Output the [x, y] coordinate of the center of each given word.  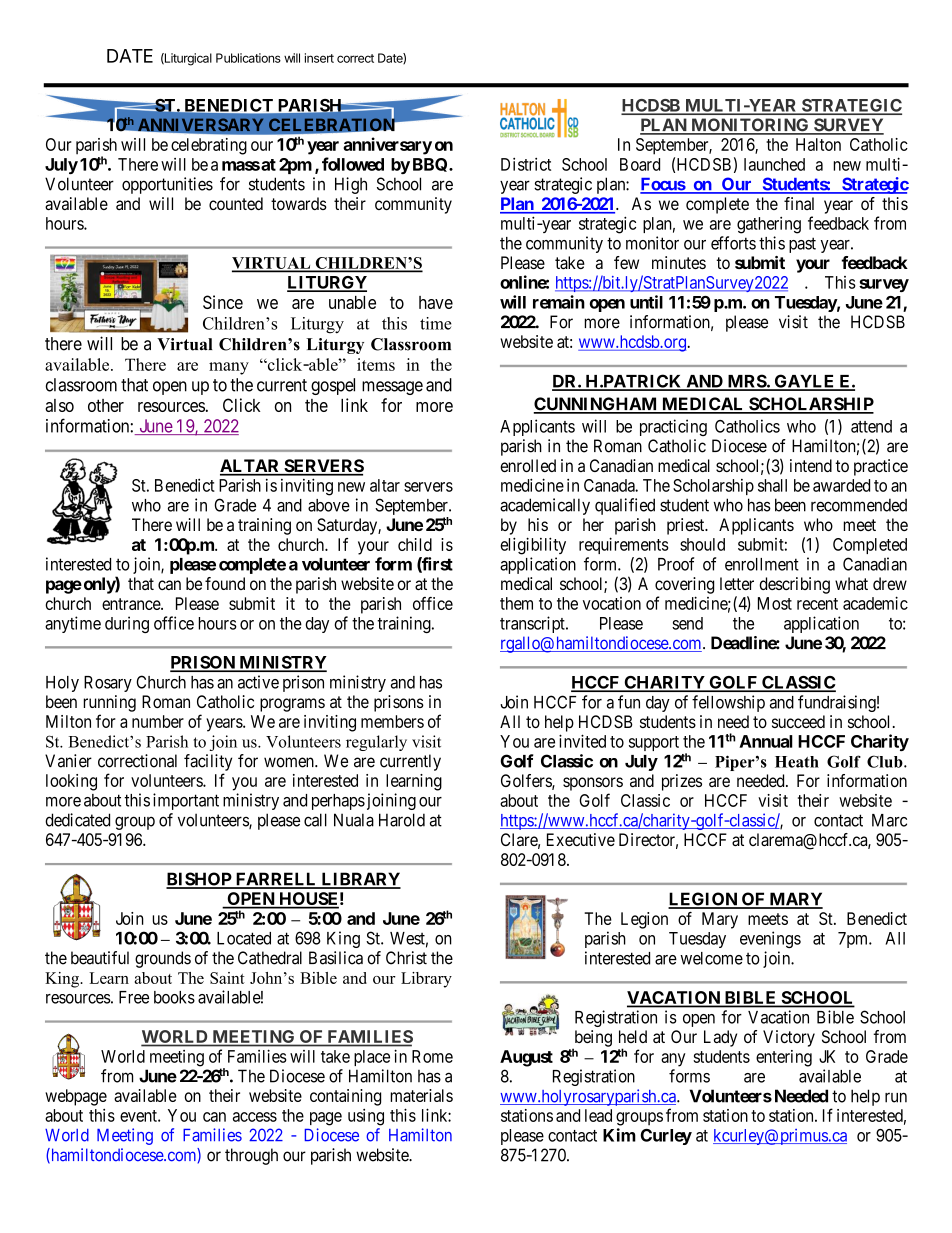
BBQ [431, 165]
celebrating [209, 146]
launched [774, 164]
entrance [132, 604]
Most [775, 603]
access [255, 1117]
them [516, 603]
